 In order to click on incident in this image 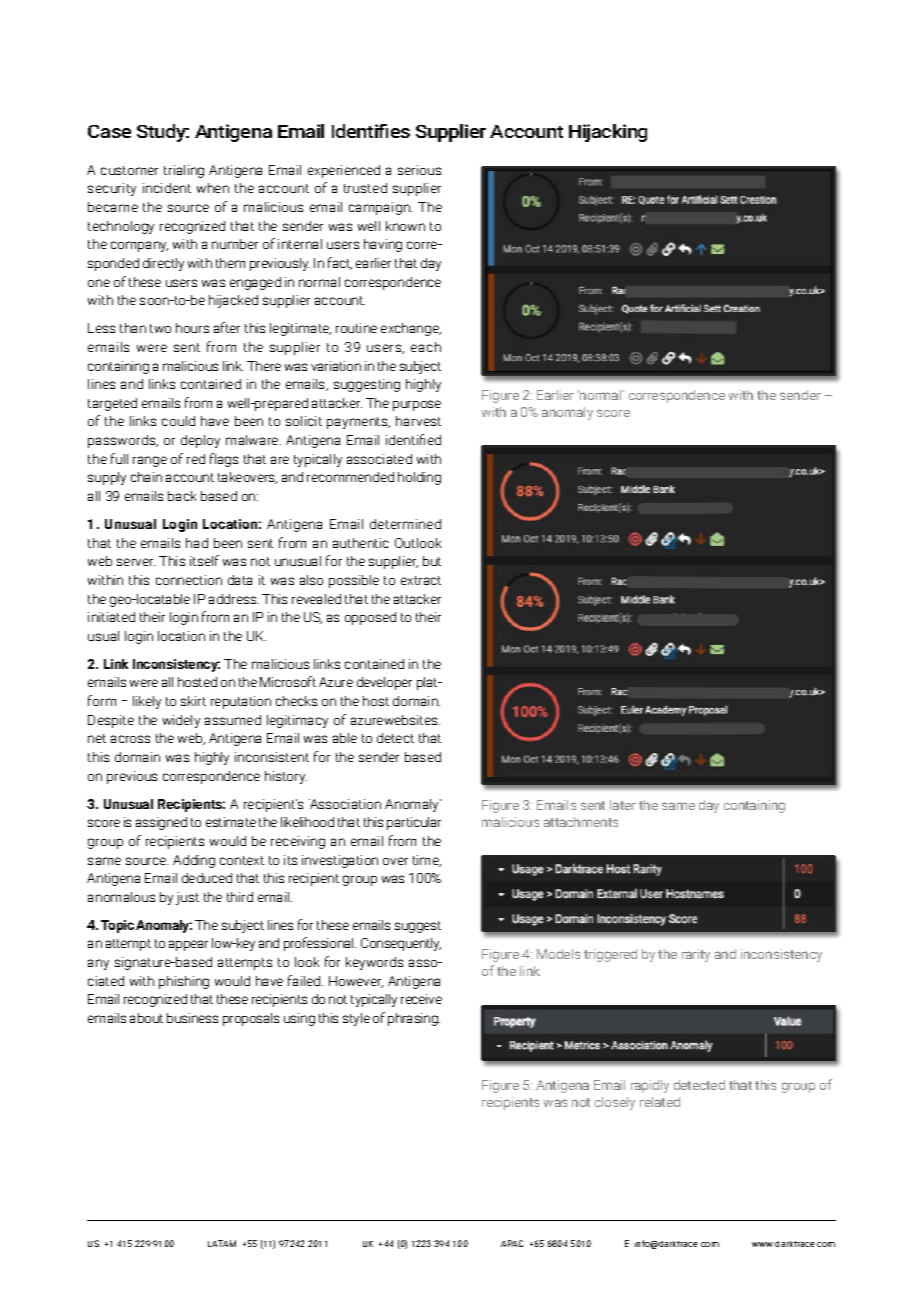, I will do `click(167, 188)`.
